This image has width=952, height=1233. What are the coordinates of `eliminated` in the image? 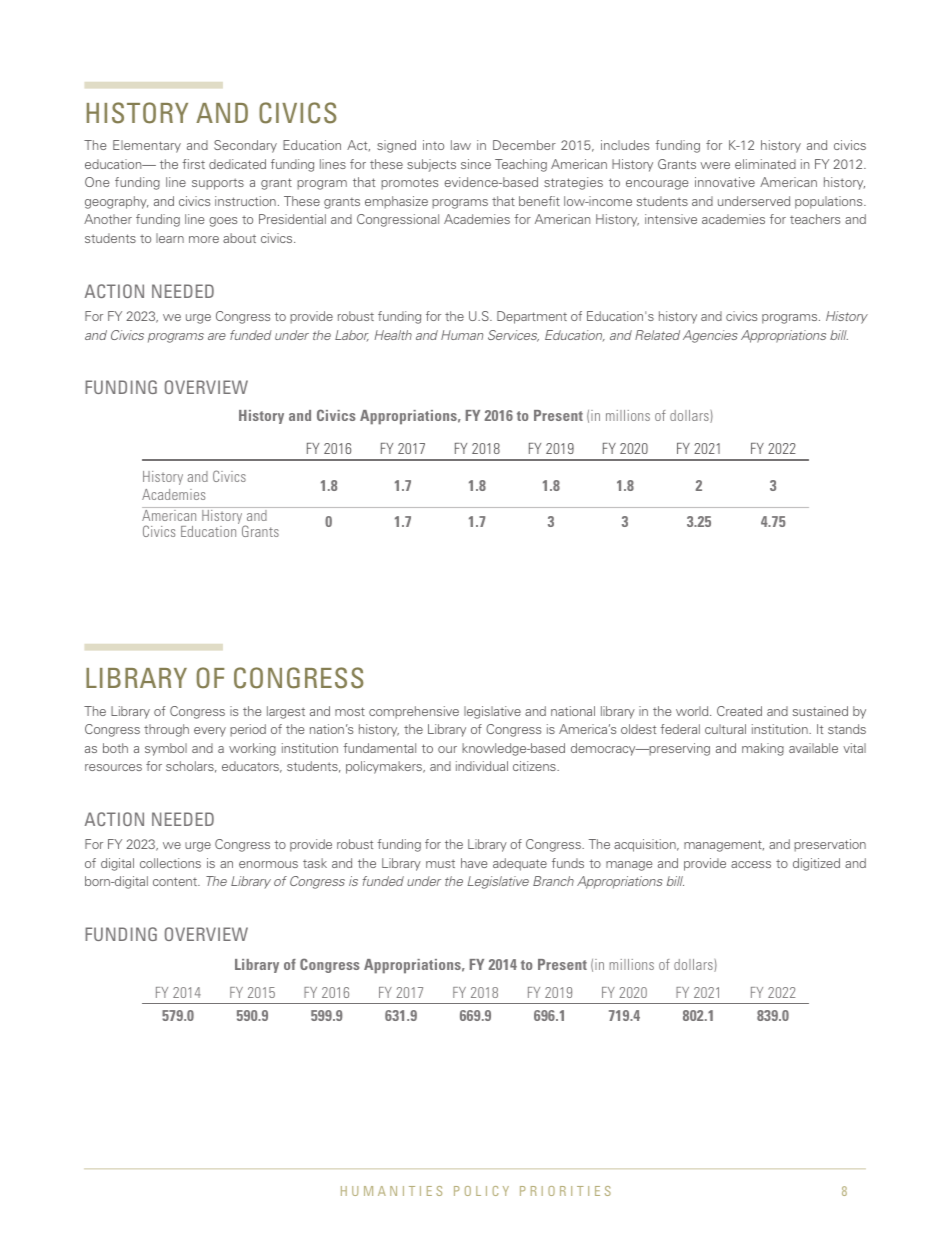 It's located at (765, 164).
